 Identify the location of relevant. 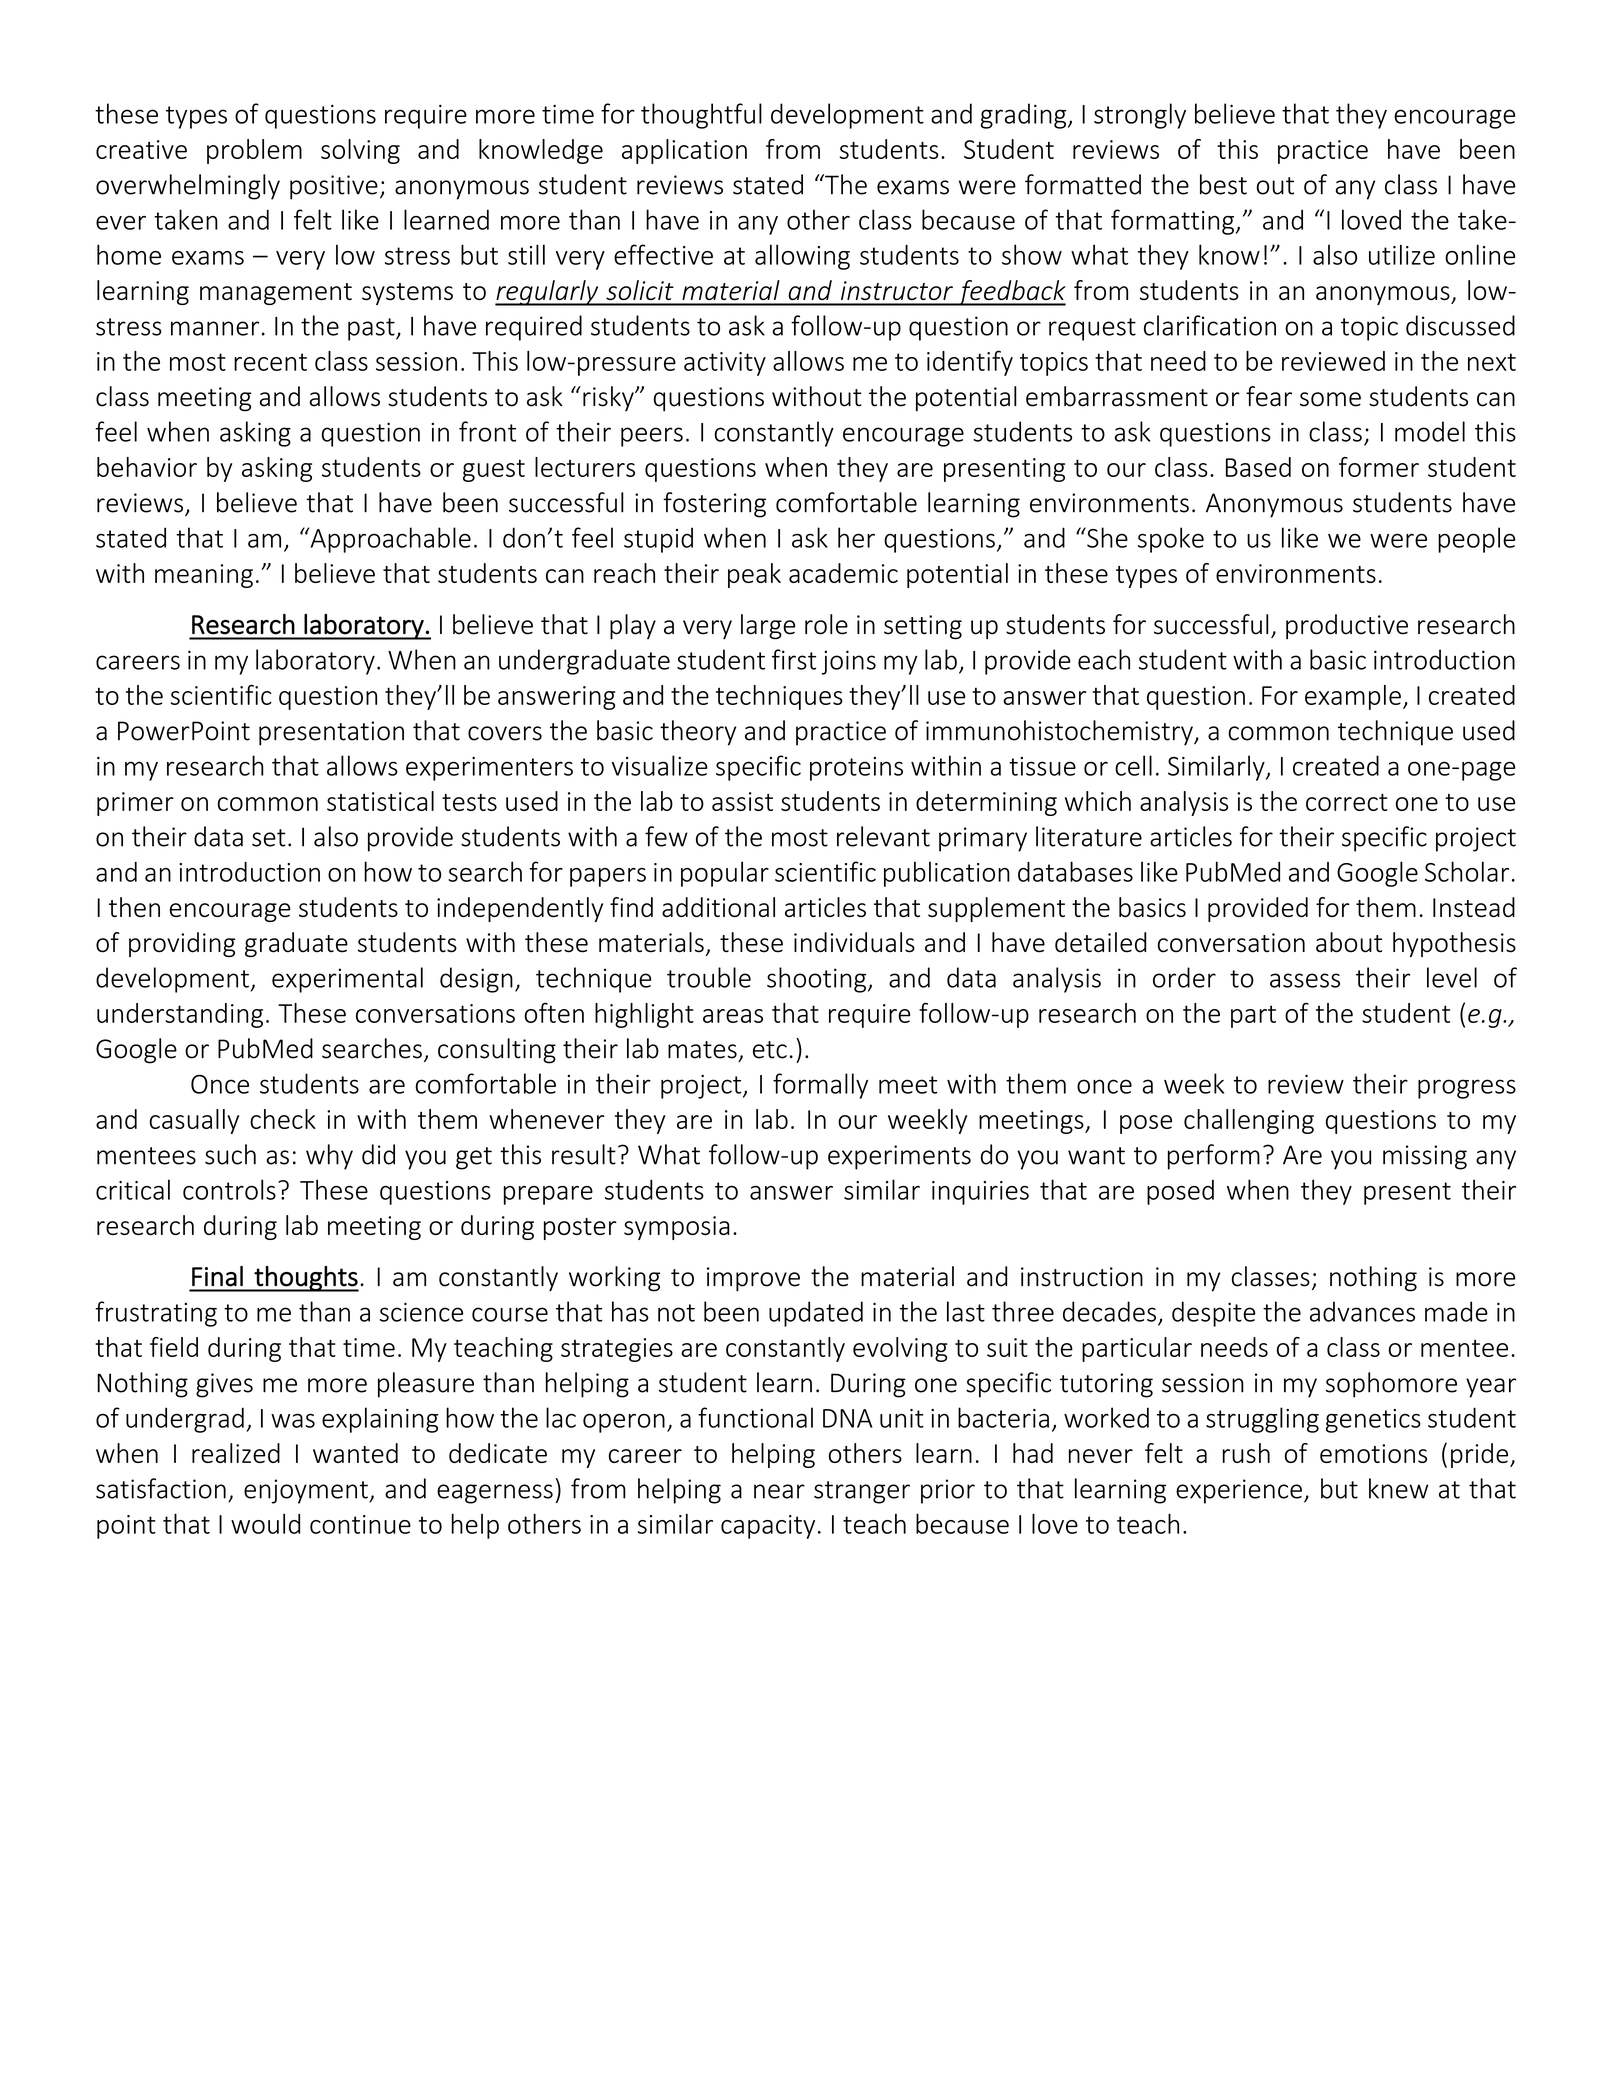
(883, 836).
